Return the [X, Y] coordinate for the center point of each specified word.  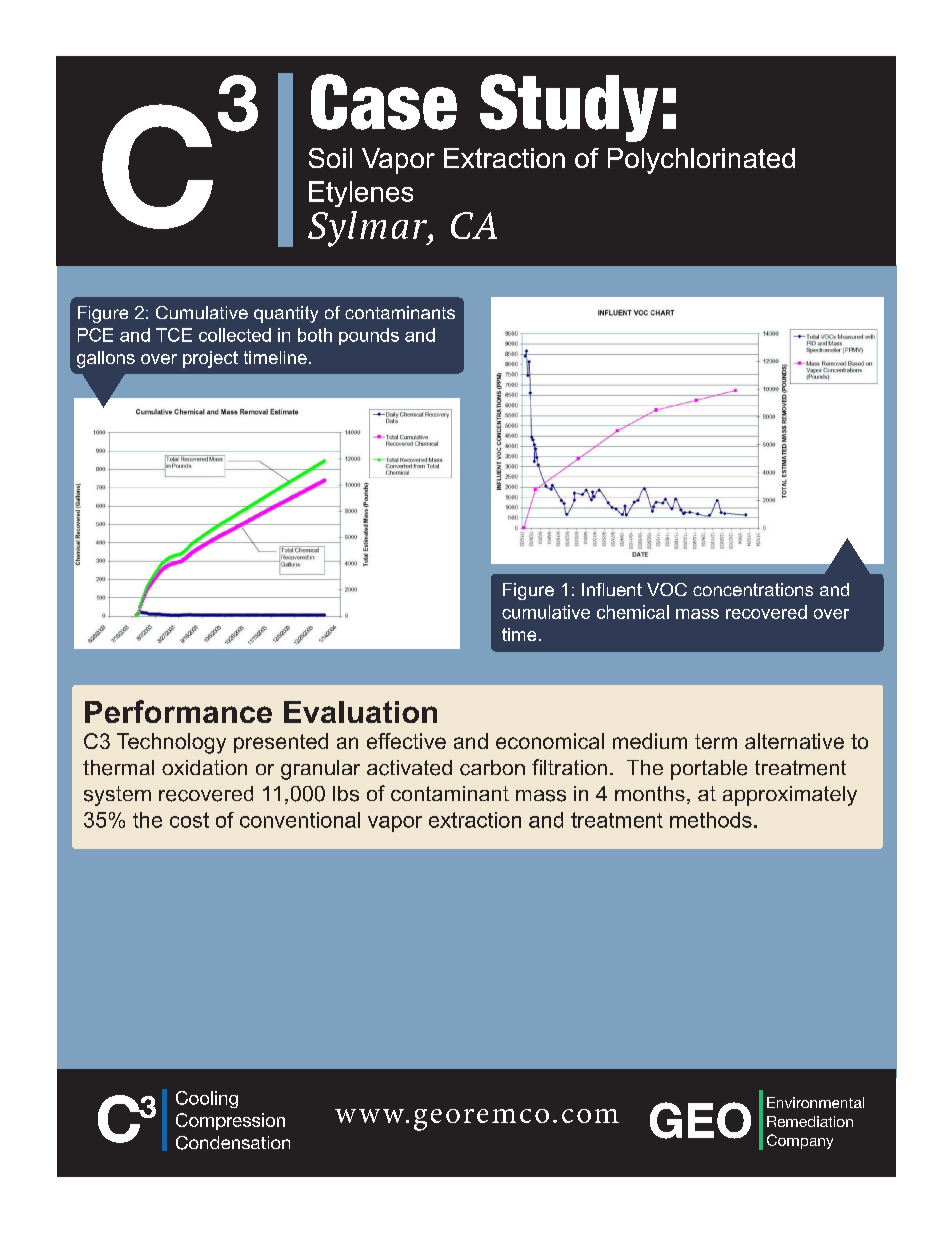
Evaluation [360, 712]
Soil [330, 158]
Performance [178, 711]
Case [384, 102]
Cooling [207, 1099]
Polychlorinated [701, 161]
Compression [230, 1121]
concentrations [753, 589]
